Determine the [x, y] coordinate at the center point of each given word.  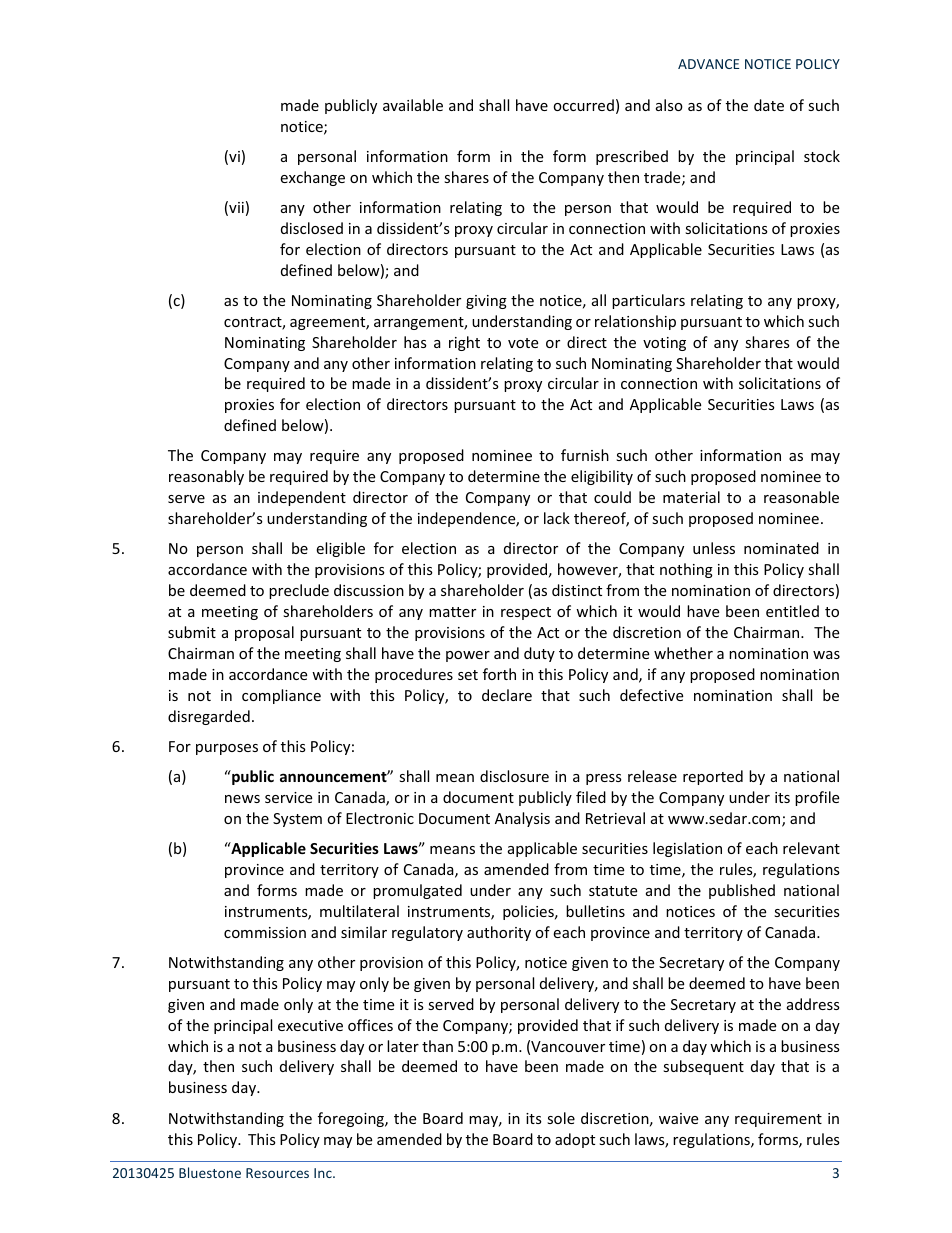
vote [523, 343]
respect [526, 613]
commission [265, 932]
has [415, 342]
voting [664, 344]
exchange [312, 178]
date [769, 105]
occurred [583, 105]
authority [499, 933]
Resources [277, 1173]
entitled [792, 611]
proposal [264, 633]
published [742, 891]
